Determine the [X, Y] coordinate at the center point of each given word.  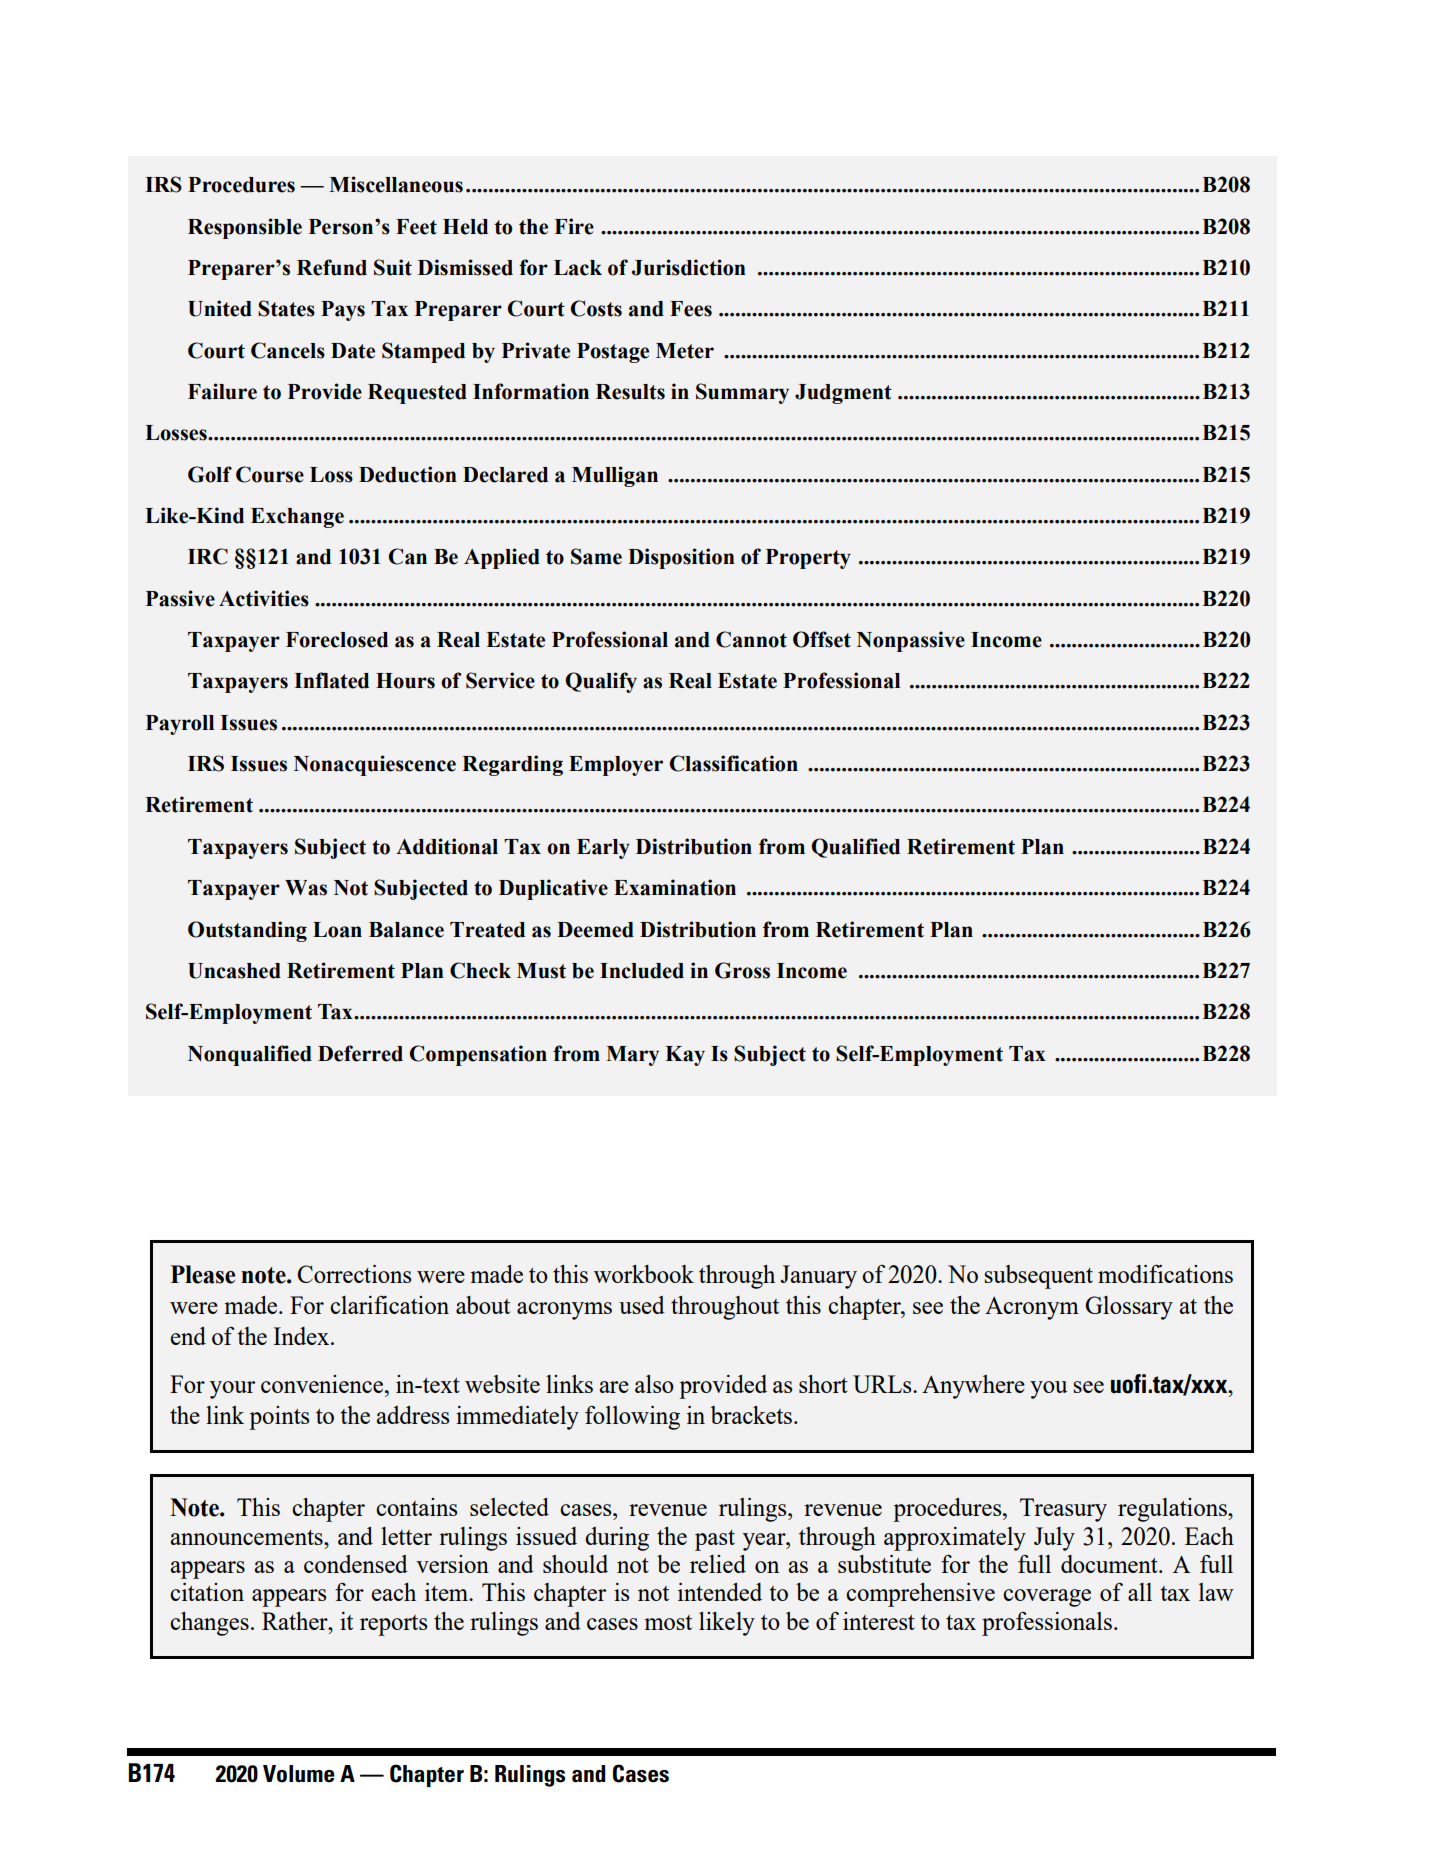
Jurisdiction [689, 267]
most [668, 1622]
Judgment [843, 394]
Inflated [331, 680]
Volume [298, 1774]
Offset [822, 639]
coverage [1047, 1598]
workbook [644, 1274]
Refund [332, 267]
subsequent [1038, 1277]
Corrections [354, 1274]
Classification [733, 763]
